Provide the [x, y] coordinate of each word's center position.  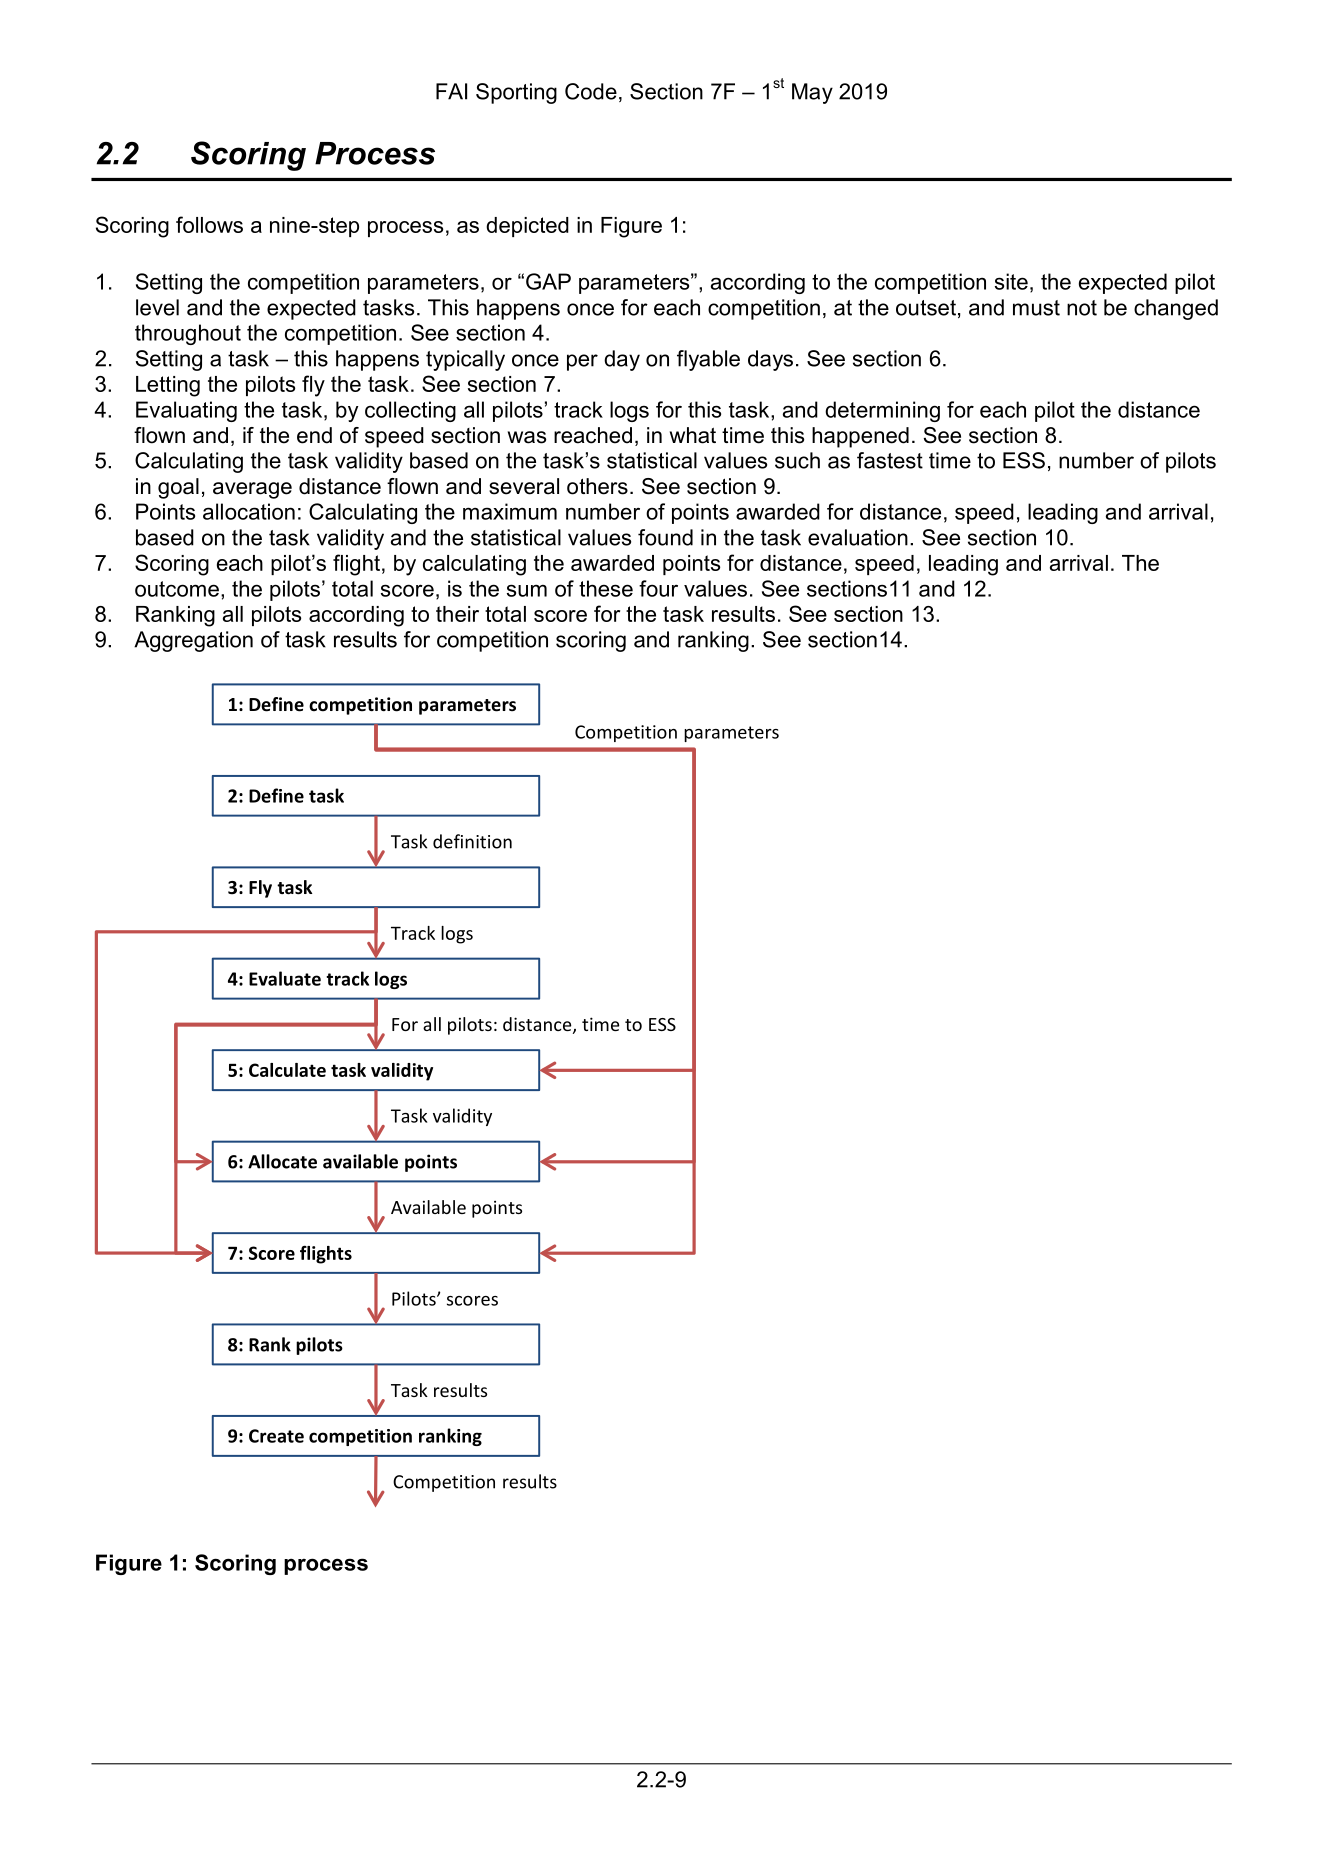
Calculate [287, 1070]
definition [472, 841]
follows [209, 224]
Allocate [282, 1161]
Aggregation [193, 641]
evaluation [858, 537]
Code [591, 91]
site [1011, 281]
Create [276, 1436]
